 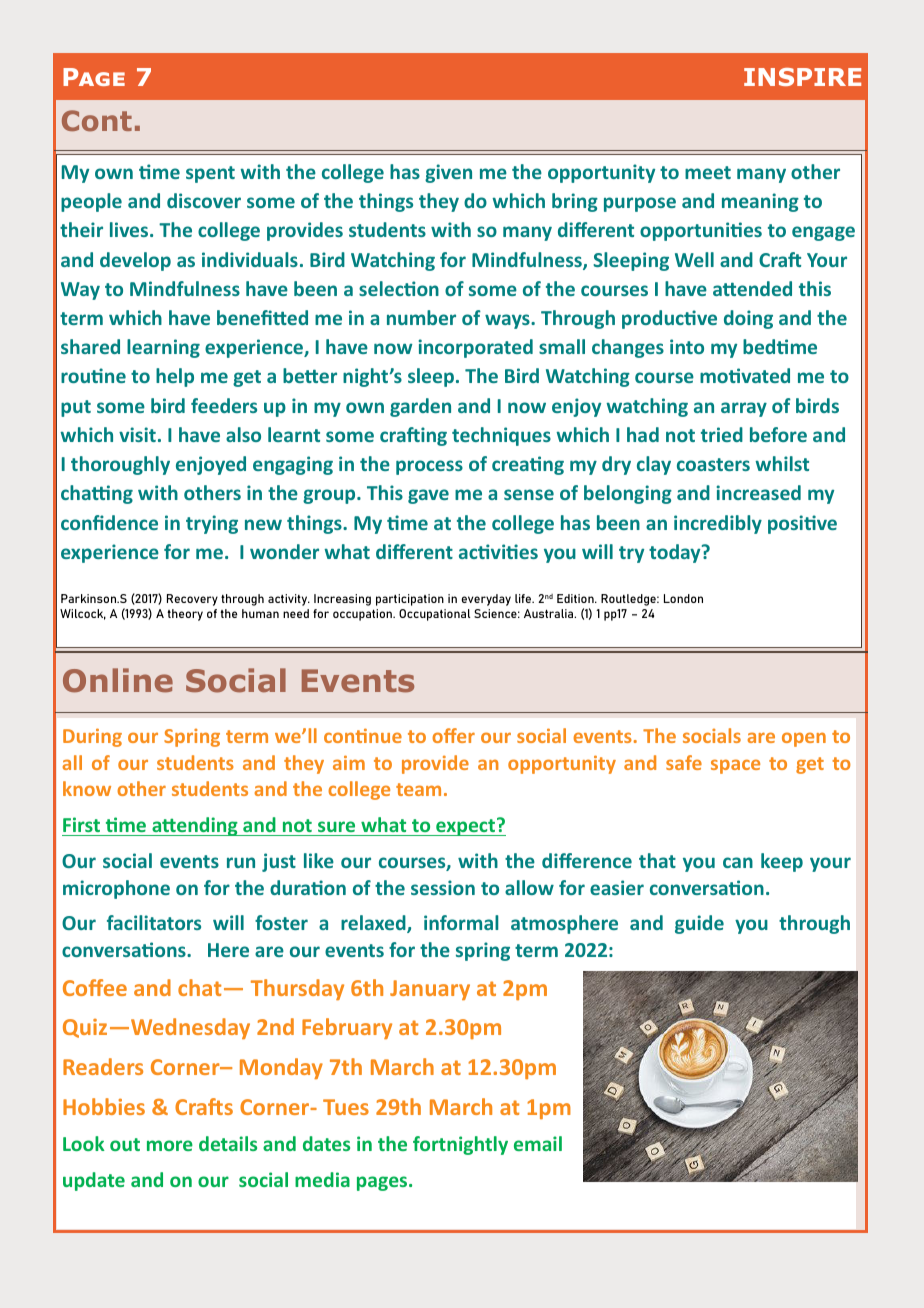 What do you see at coordinates (170, 1145) in the screenshot?
I see `more` at bounding box center [170, 1145].
